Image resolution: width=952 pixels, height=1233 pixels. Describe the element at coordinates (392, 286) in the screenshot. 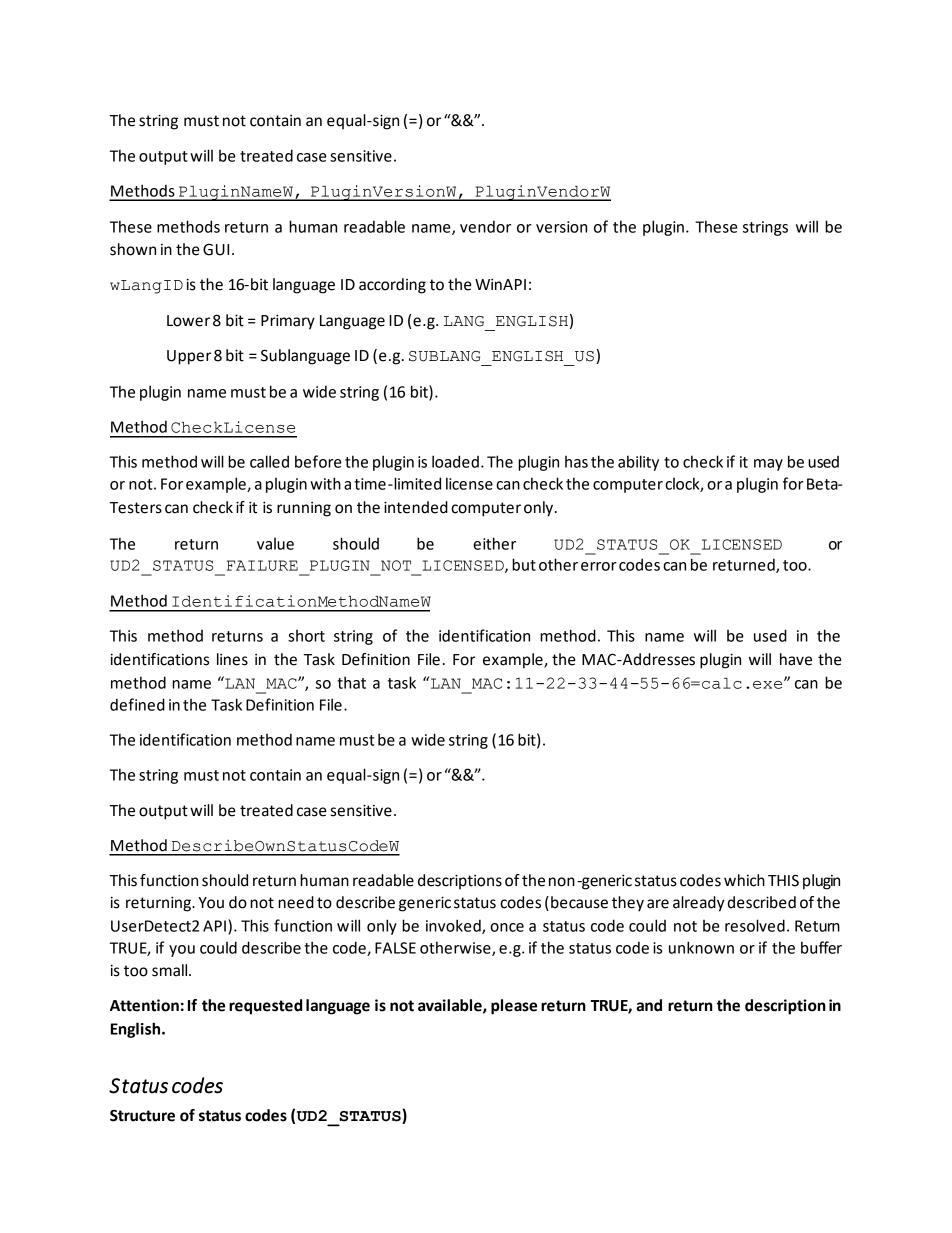

I see `according` at that location.
